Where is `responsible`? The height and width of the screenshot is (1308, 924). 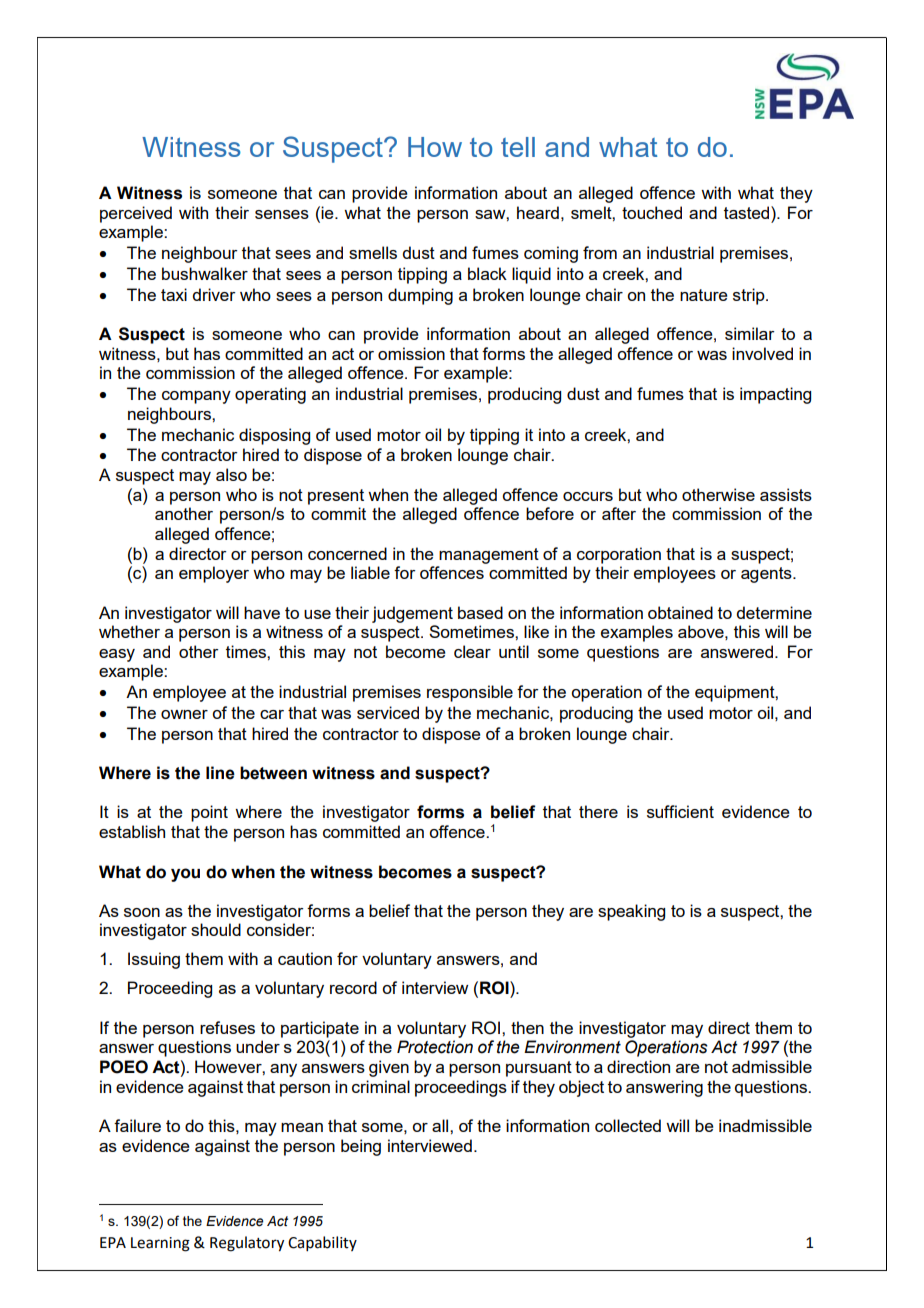 responsible is located at coordinates (470, 693).
